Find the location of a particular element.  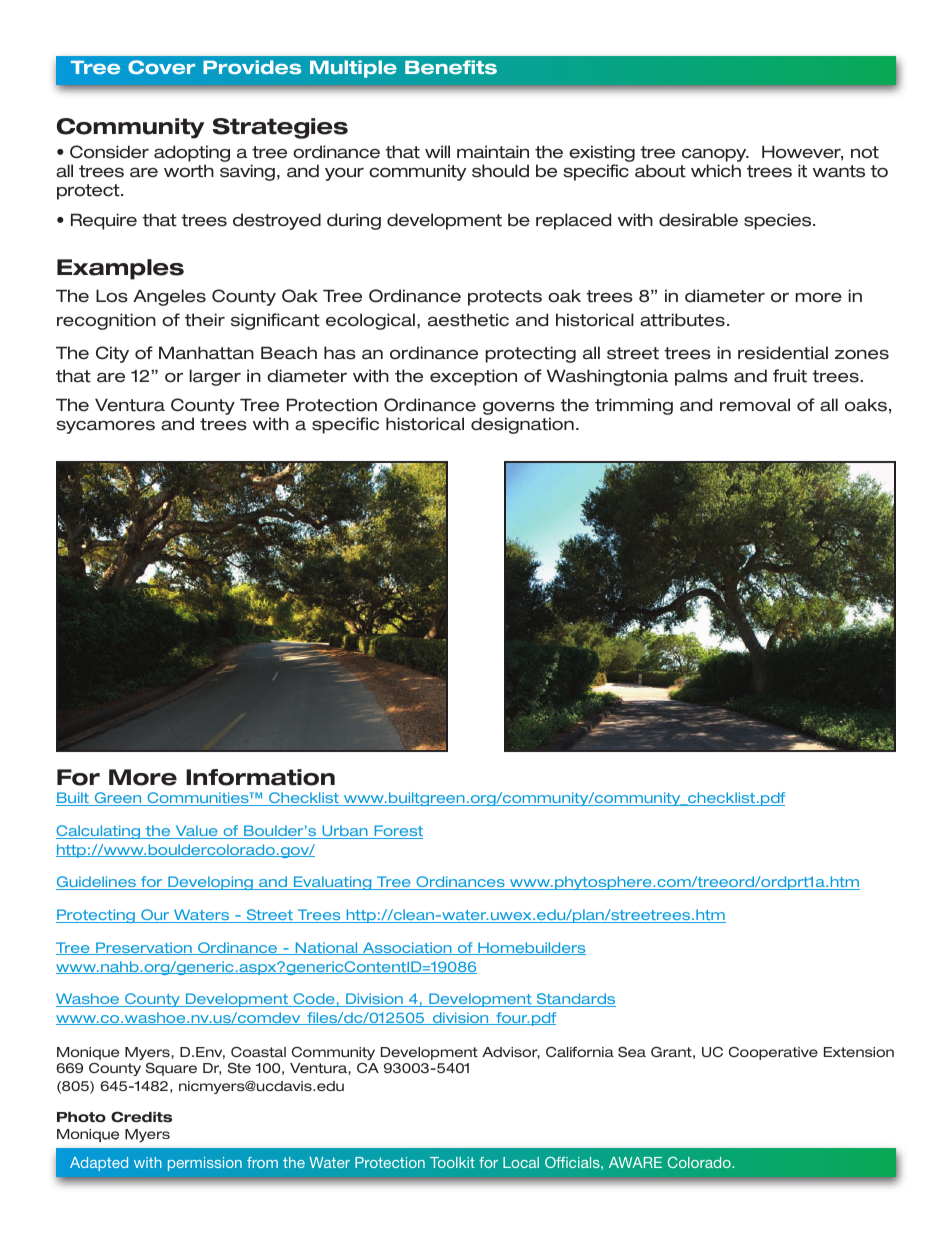

Benefits is located at coordinates (451, 67).
